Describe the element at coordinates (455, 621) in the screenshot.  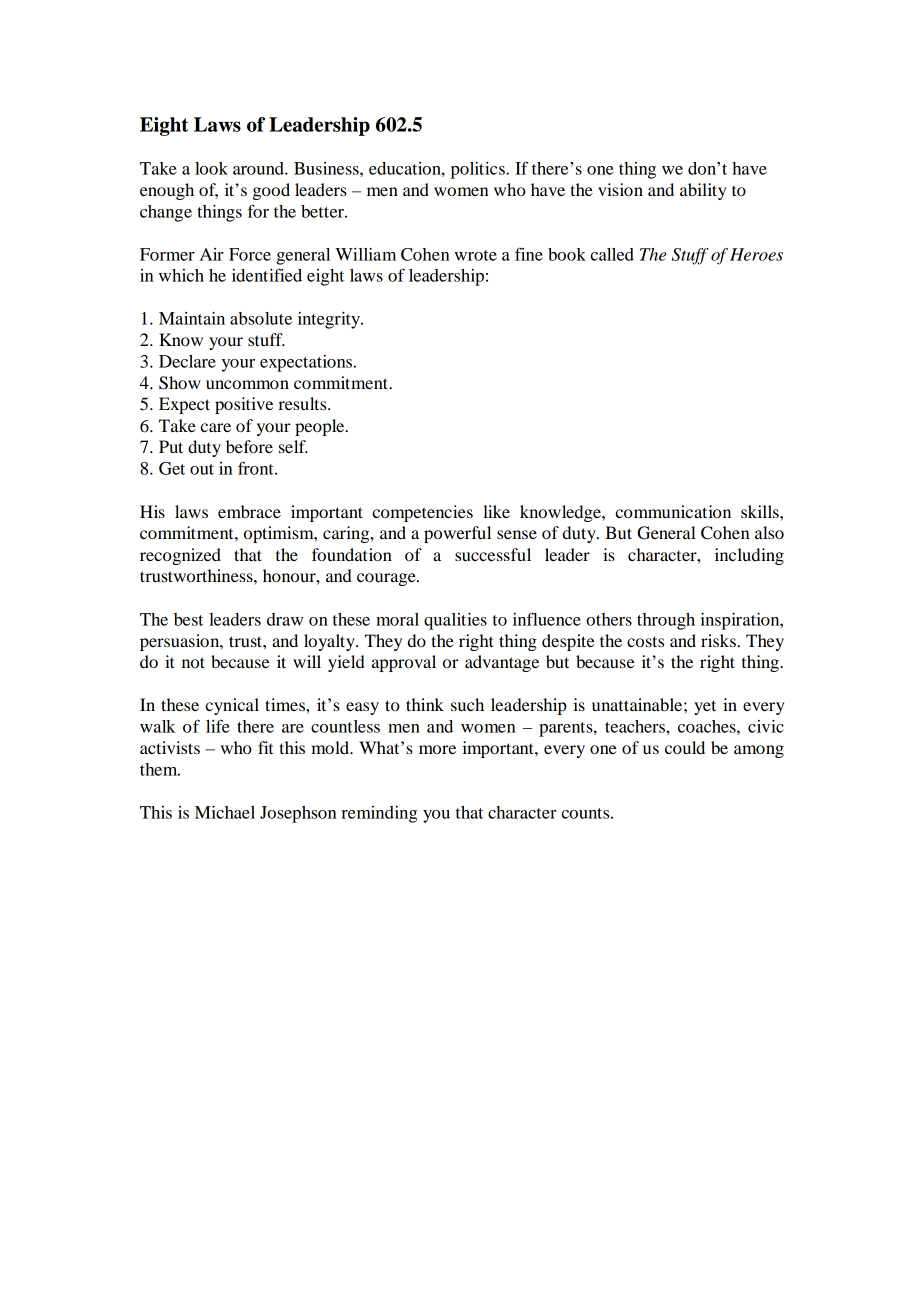
I see `qualities` at that location.
